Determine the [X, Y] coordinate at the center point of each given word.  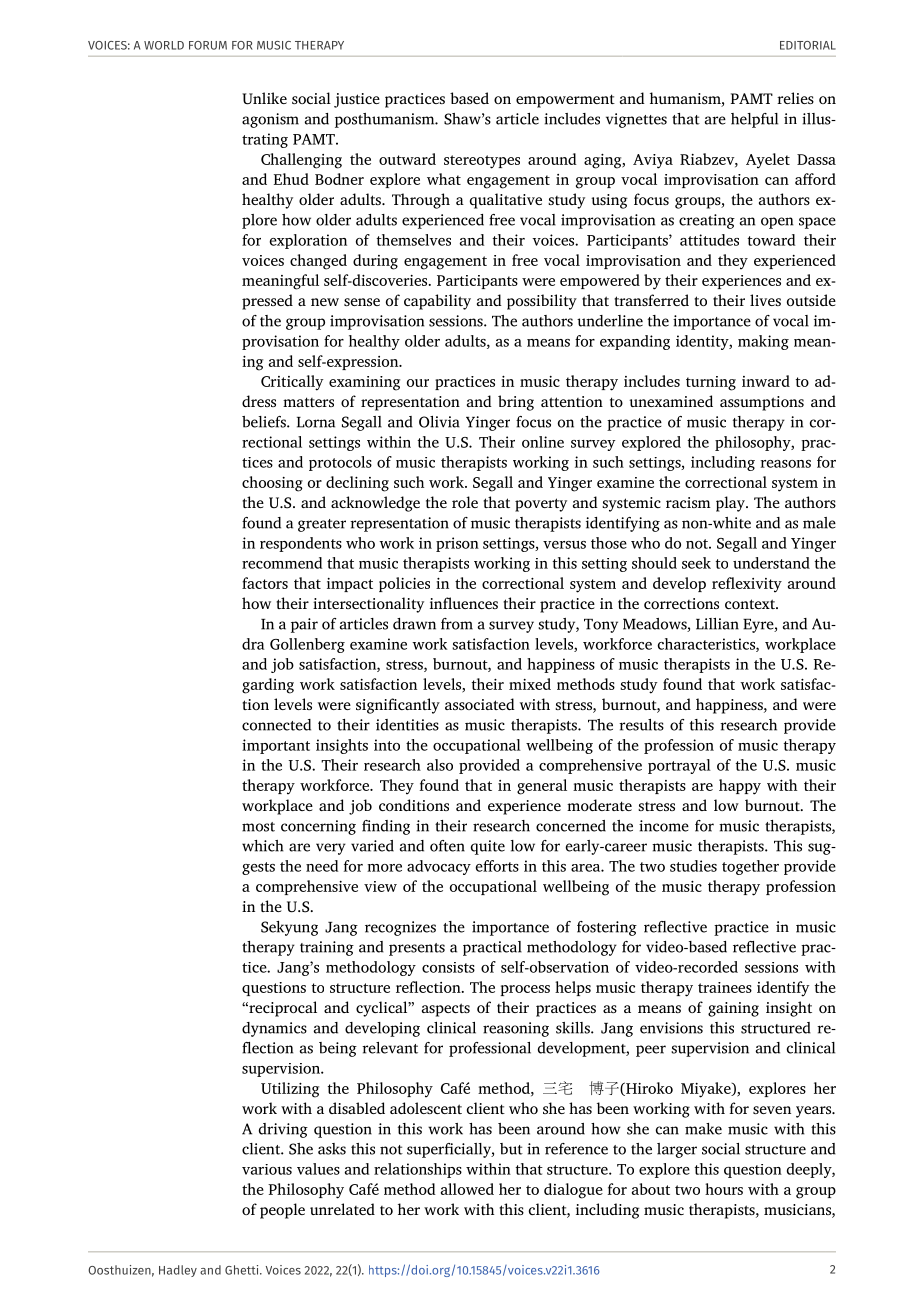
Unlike [264, 98]
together [750, 867]
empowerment [565, 101]
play [731, 504]
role [465, 502]
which [263, 846]
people [282, 1211]
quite [487, 847]
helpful [754, 120]
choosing [272, 484]
